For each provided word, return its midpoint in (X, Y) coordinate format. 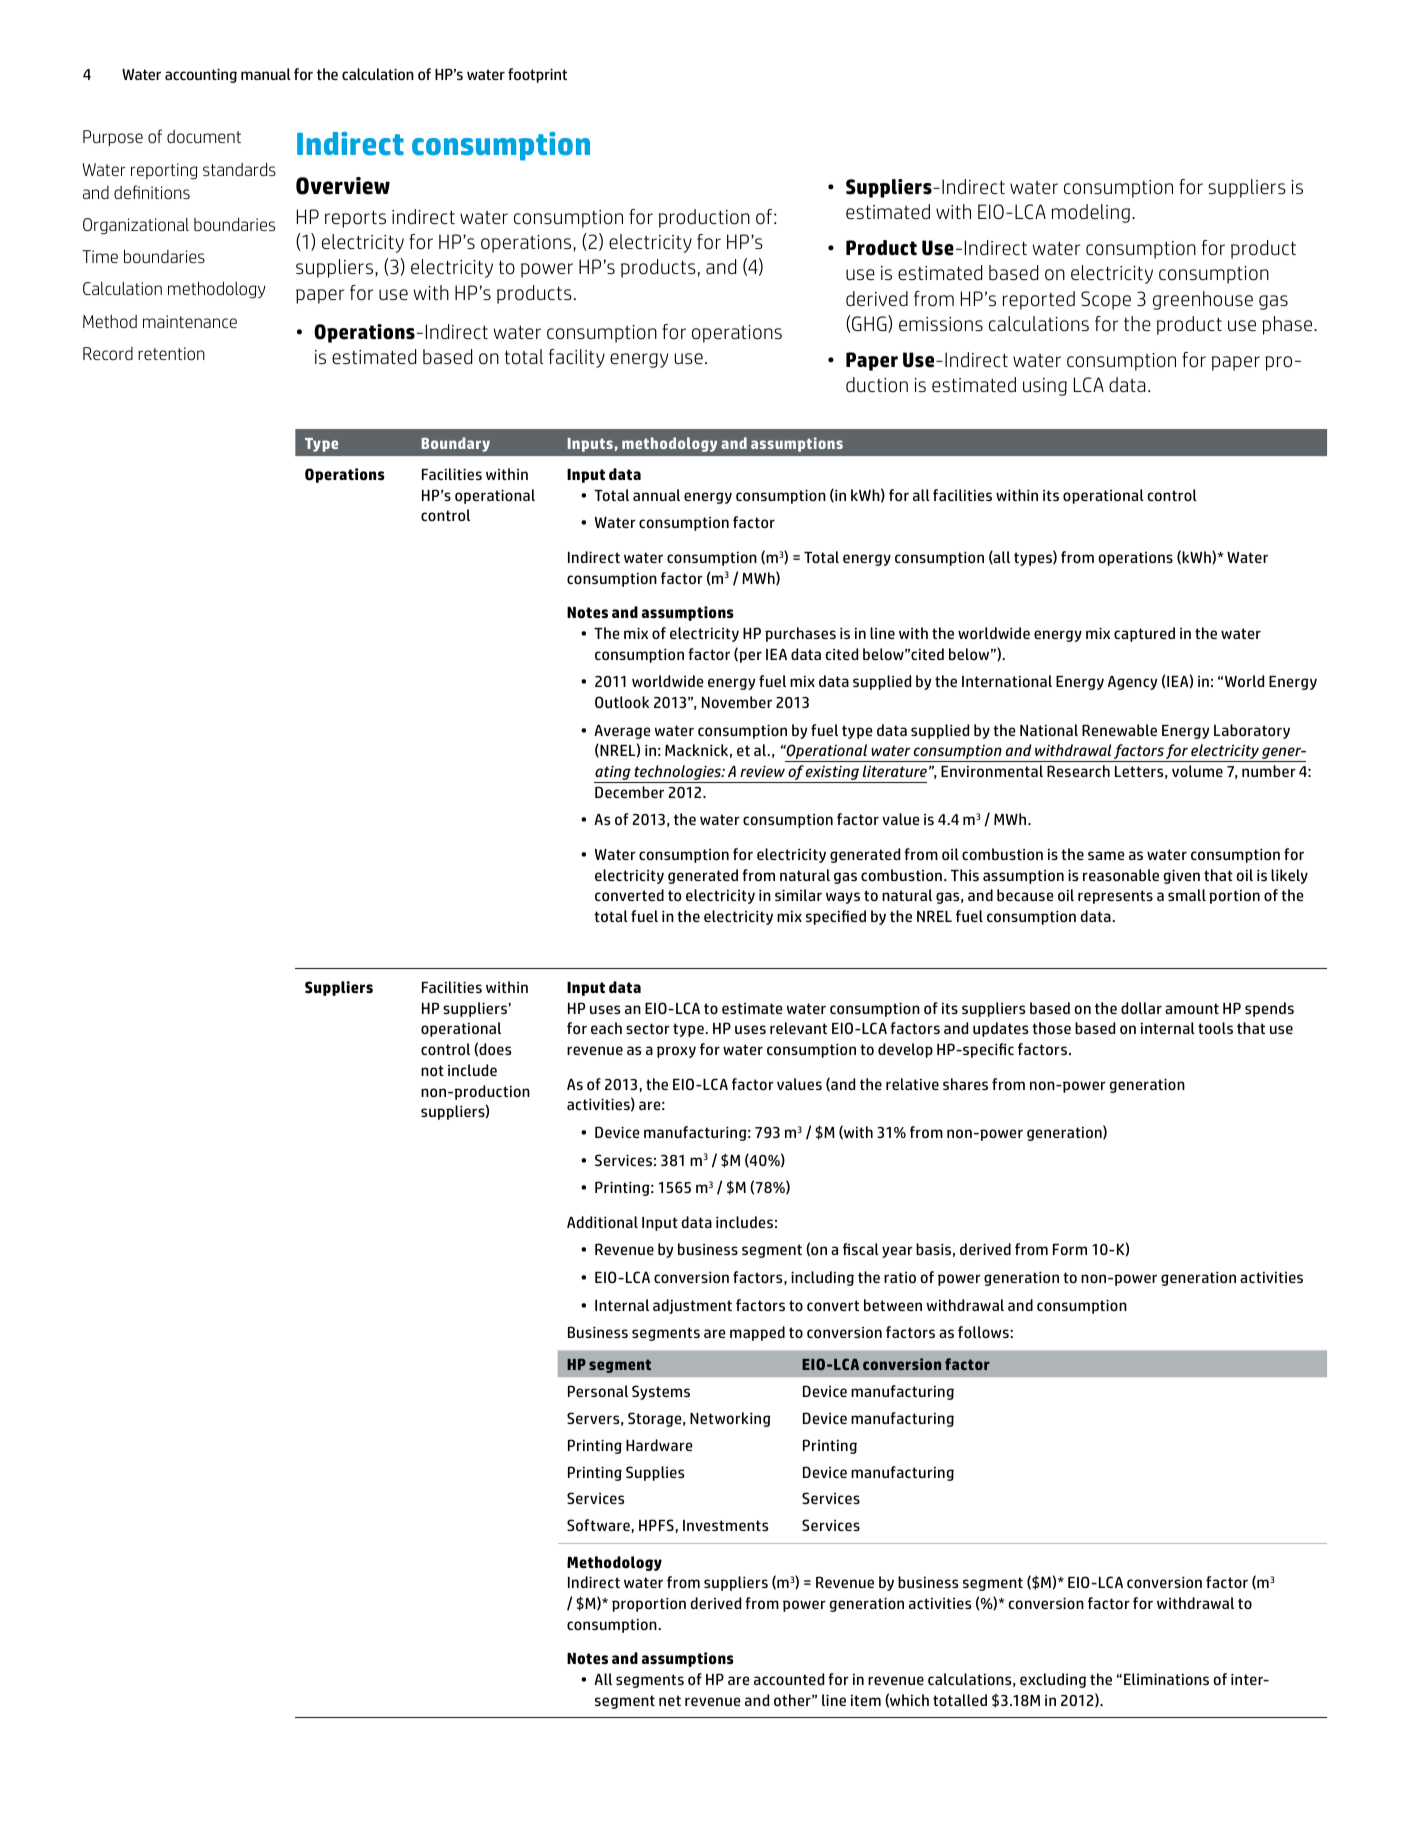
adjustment (692, 1306)
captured (1144, 634)
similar (798, 895)
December (629, 792)
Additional (602, 1222)
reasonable (1121, 875)
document (204, 137)
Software (598, 1525)
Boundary (456, 444)
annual (656, 495)
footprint (537, 75)
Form (1070, 1249)
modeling (1092, 213)
